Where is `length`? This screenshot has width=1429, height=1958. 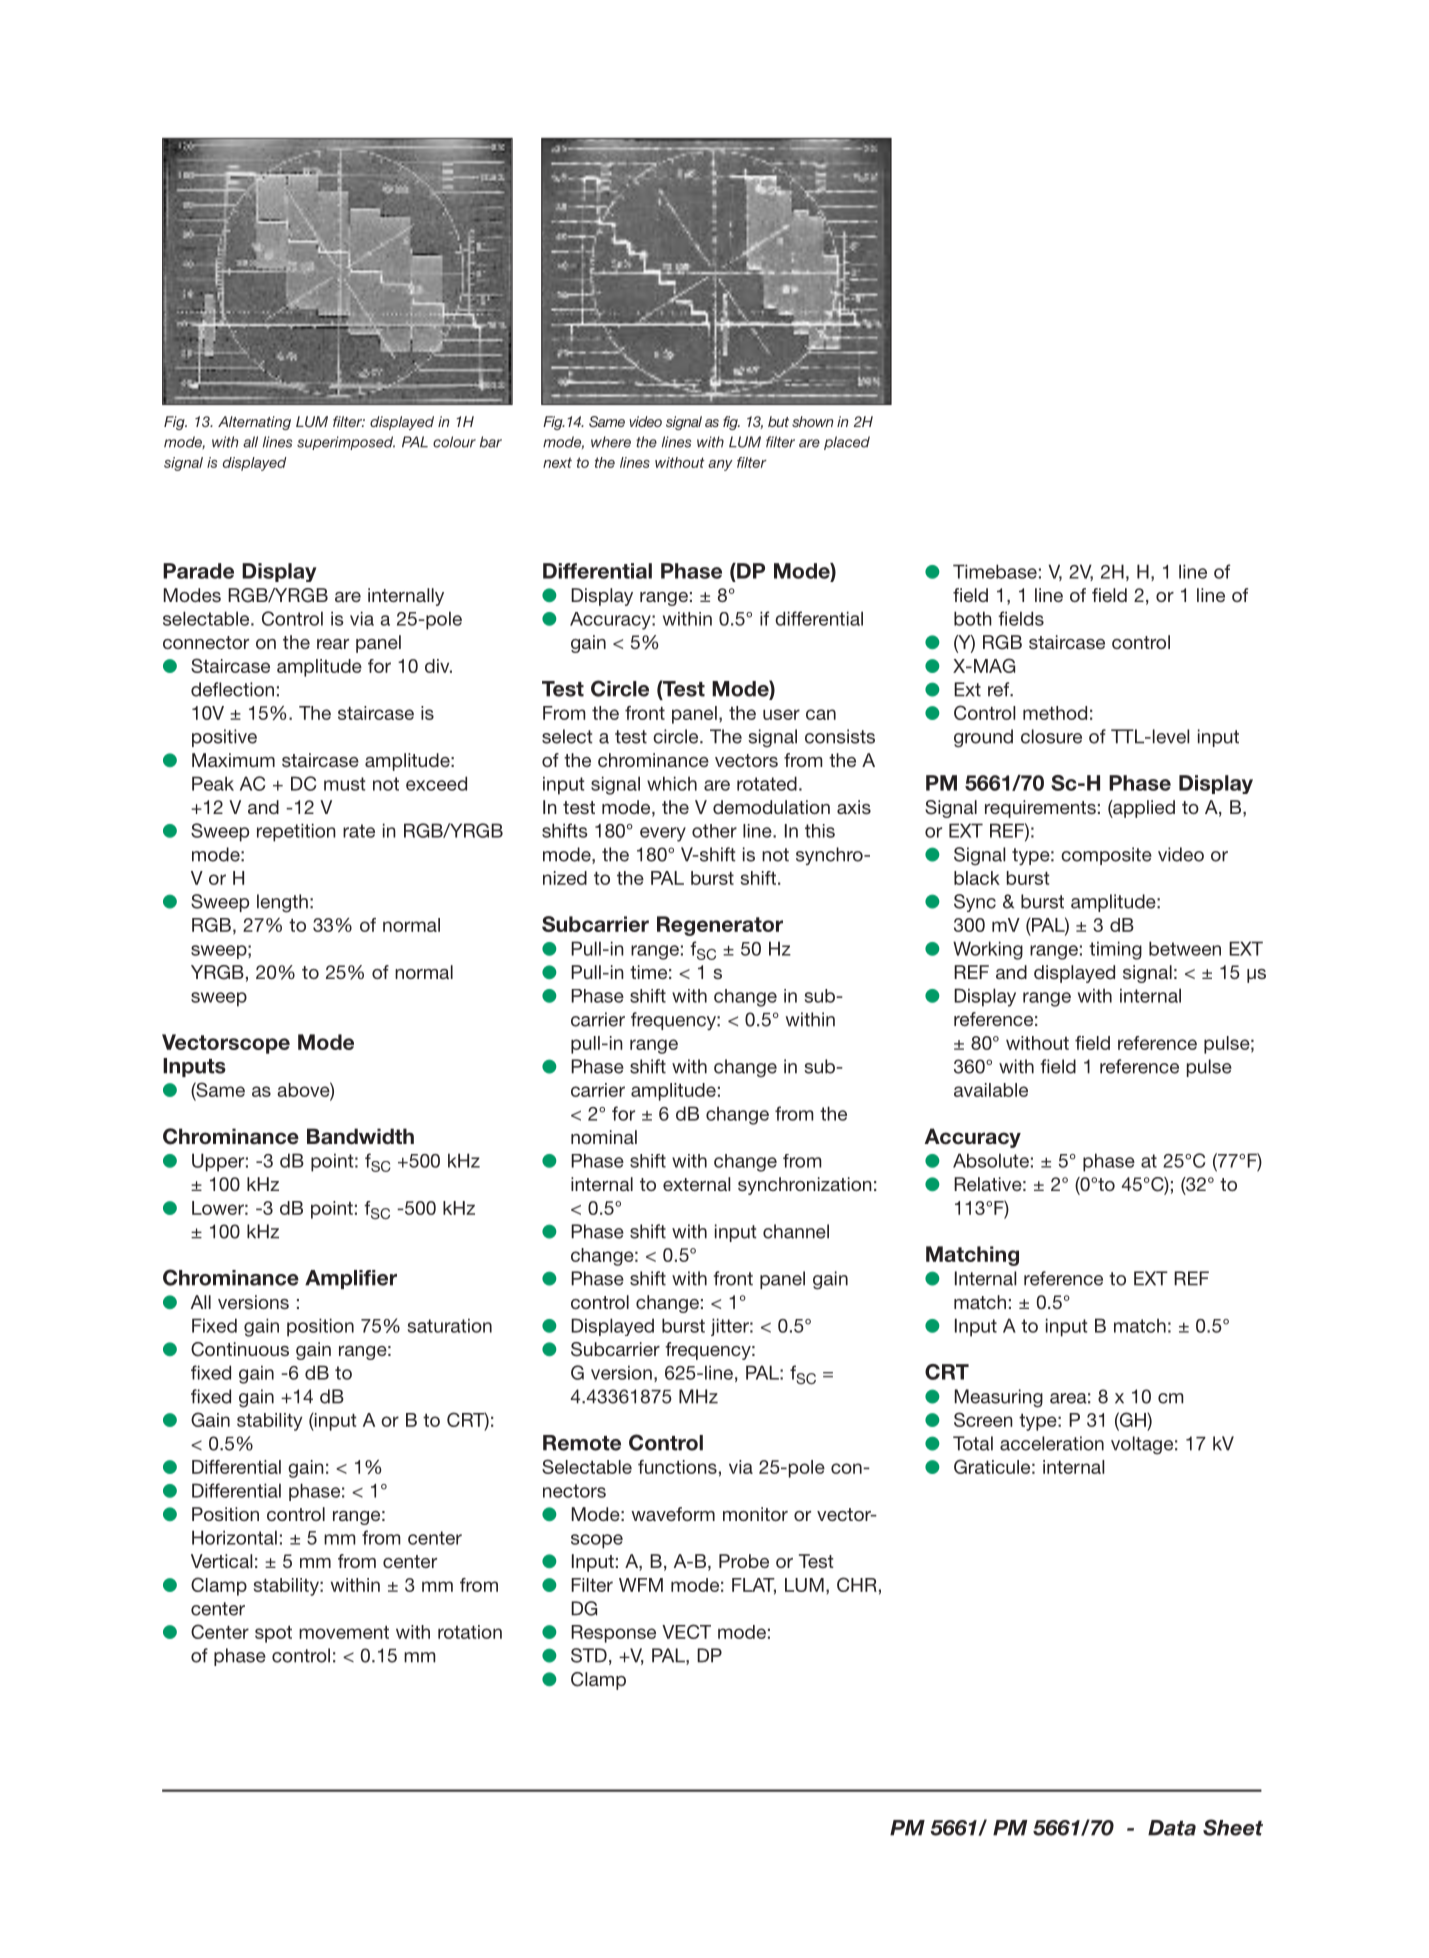
length is located at coordinates (282, 903).
